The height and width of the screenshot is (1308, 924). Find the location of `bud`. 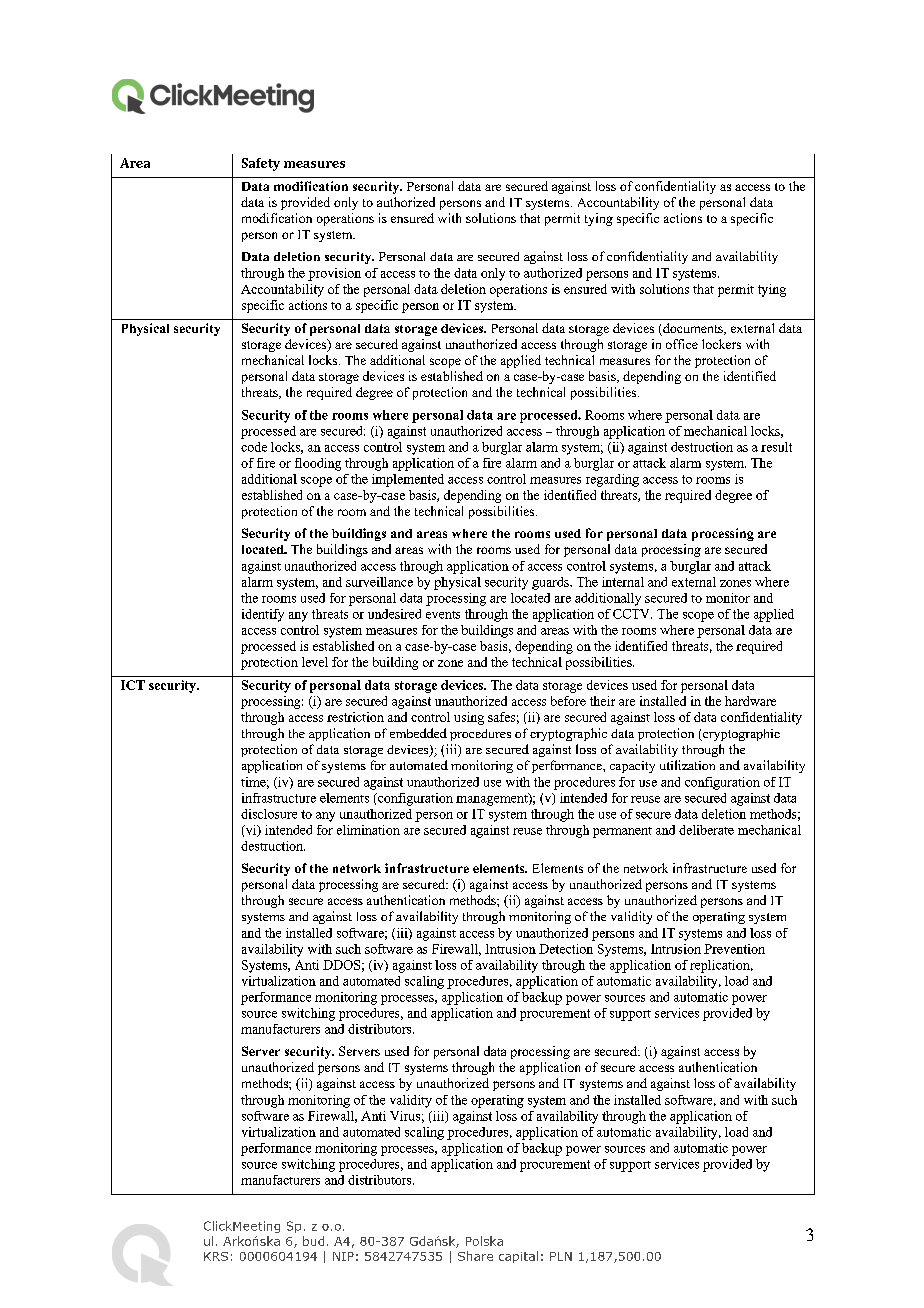

bud is located at coordinates (313, 1241).
